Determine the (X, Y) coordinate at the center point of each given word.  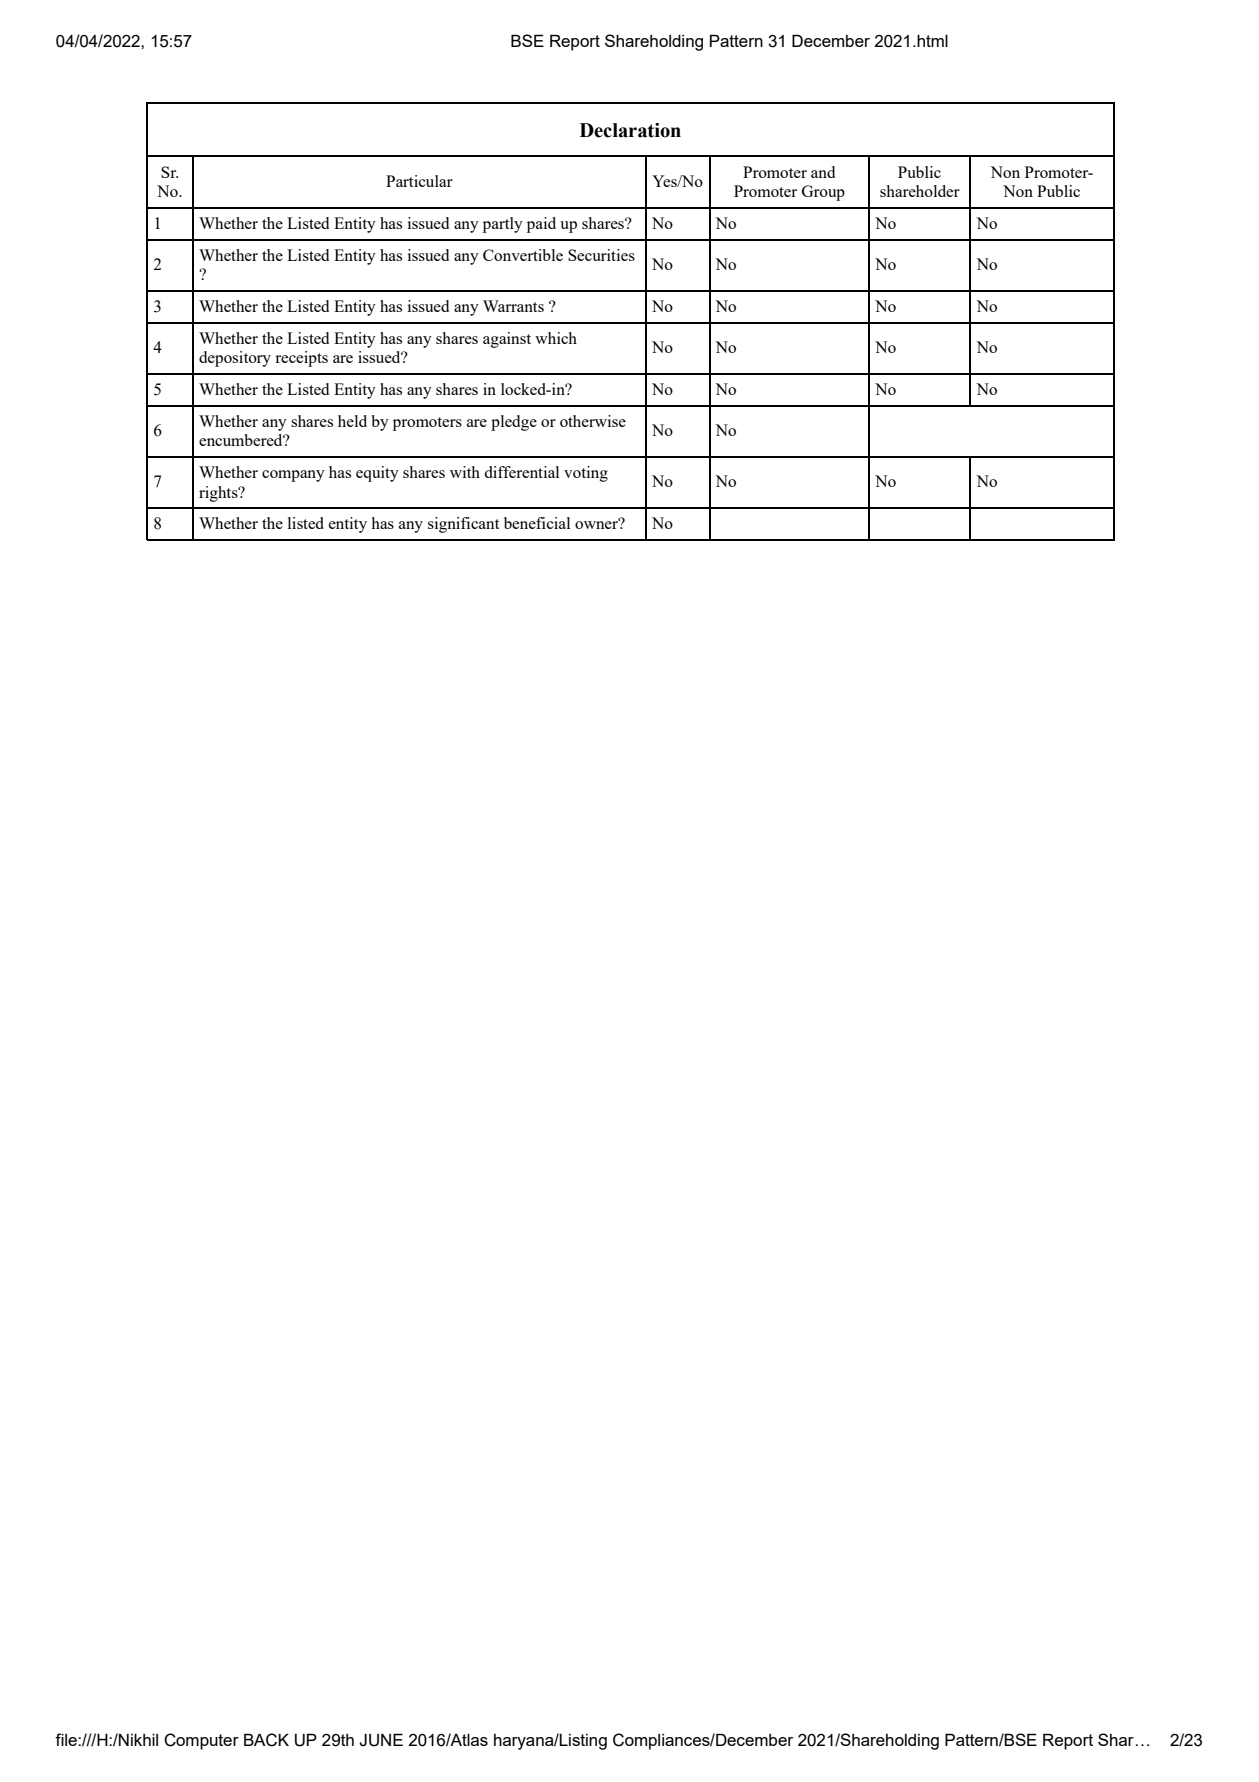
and (823, 172)
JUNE (381, 1740)
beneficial (537, 523)
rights (219, 494)
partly (503, 225)
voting (586, 474)
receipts (301, 359)
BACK (266, 1740)
